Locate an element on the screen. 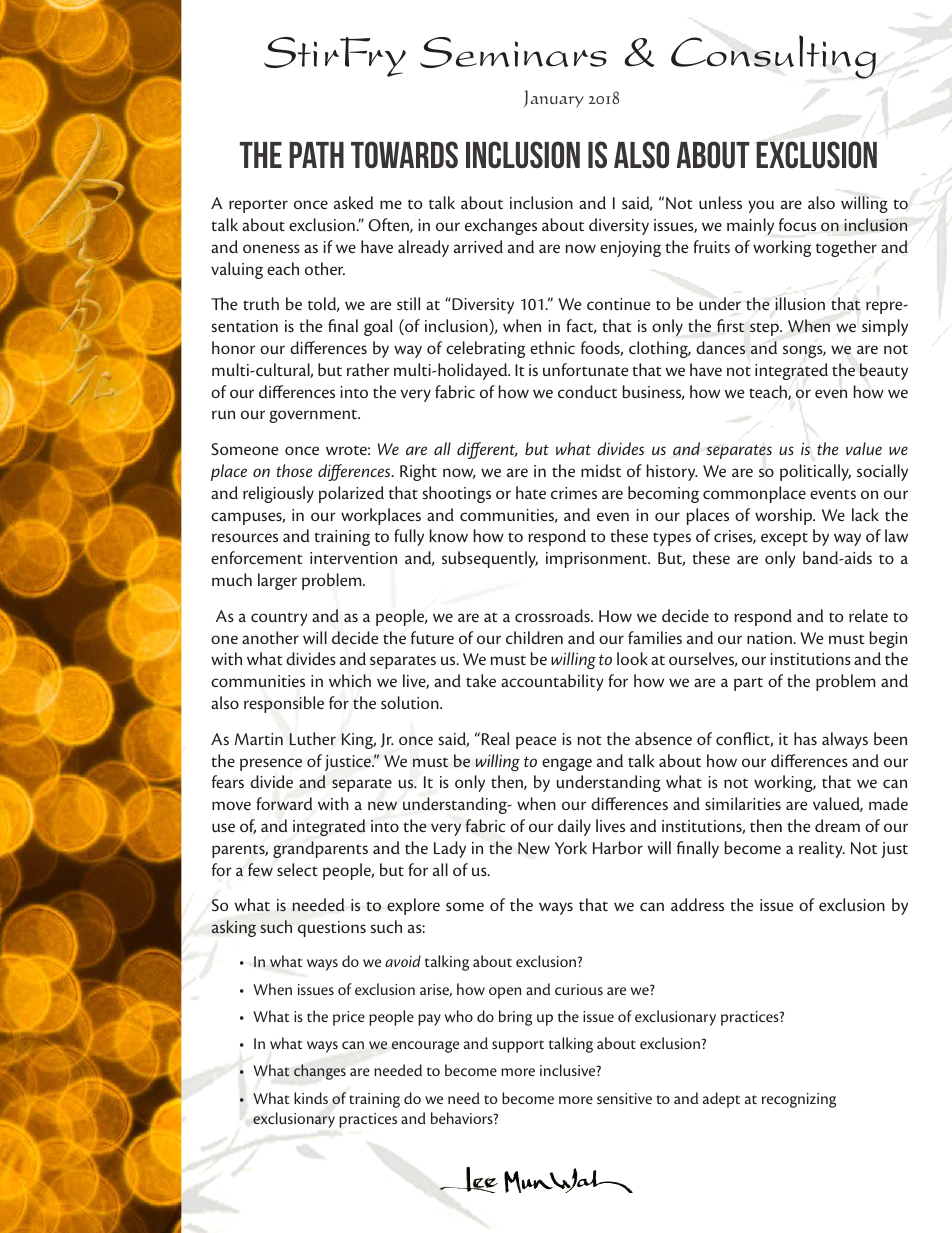  illusion is located at coordinates (800, 303).
